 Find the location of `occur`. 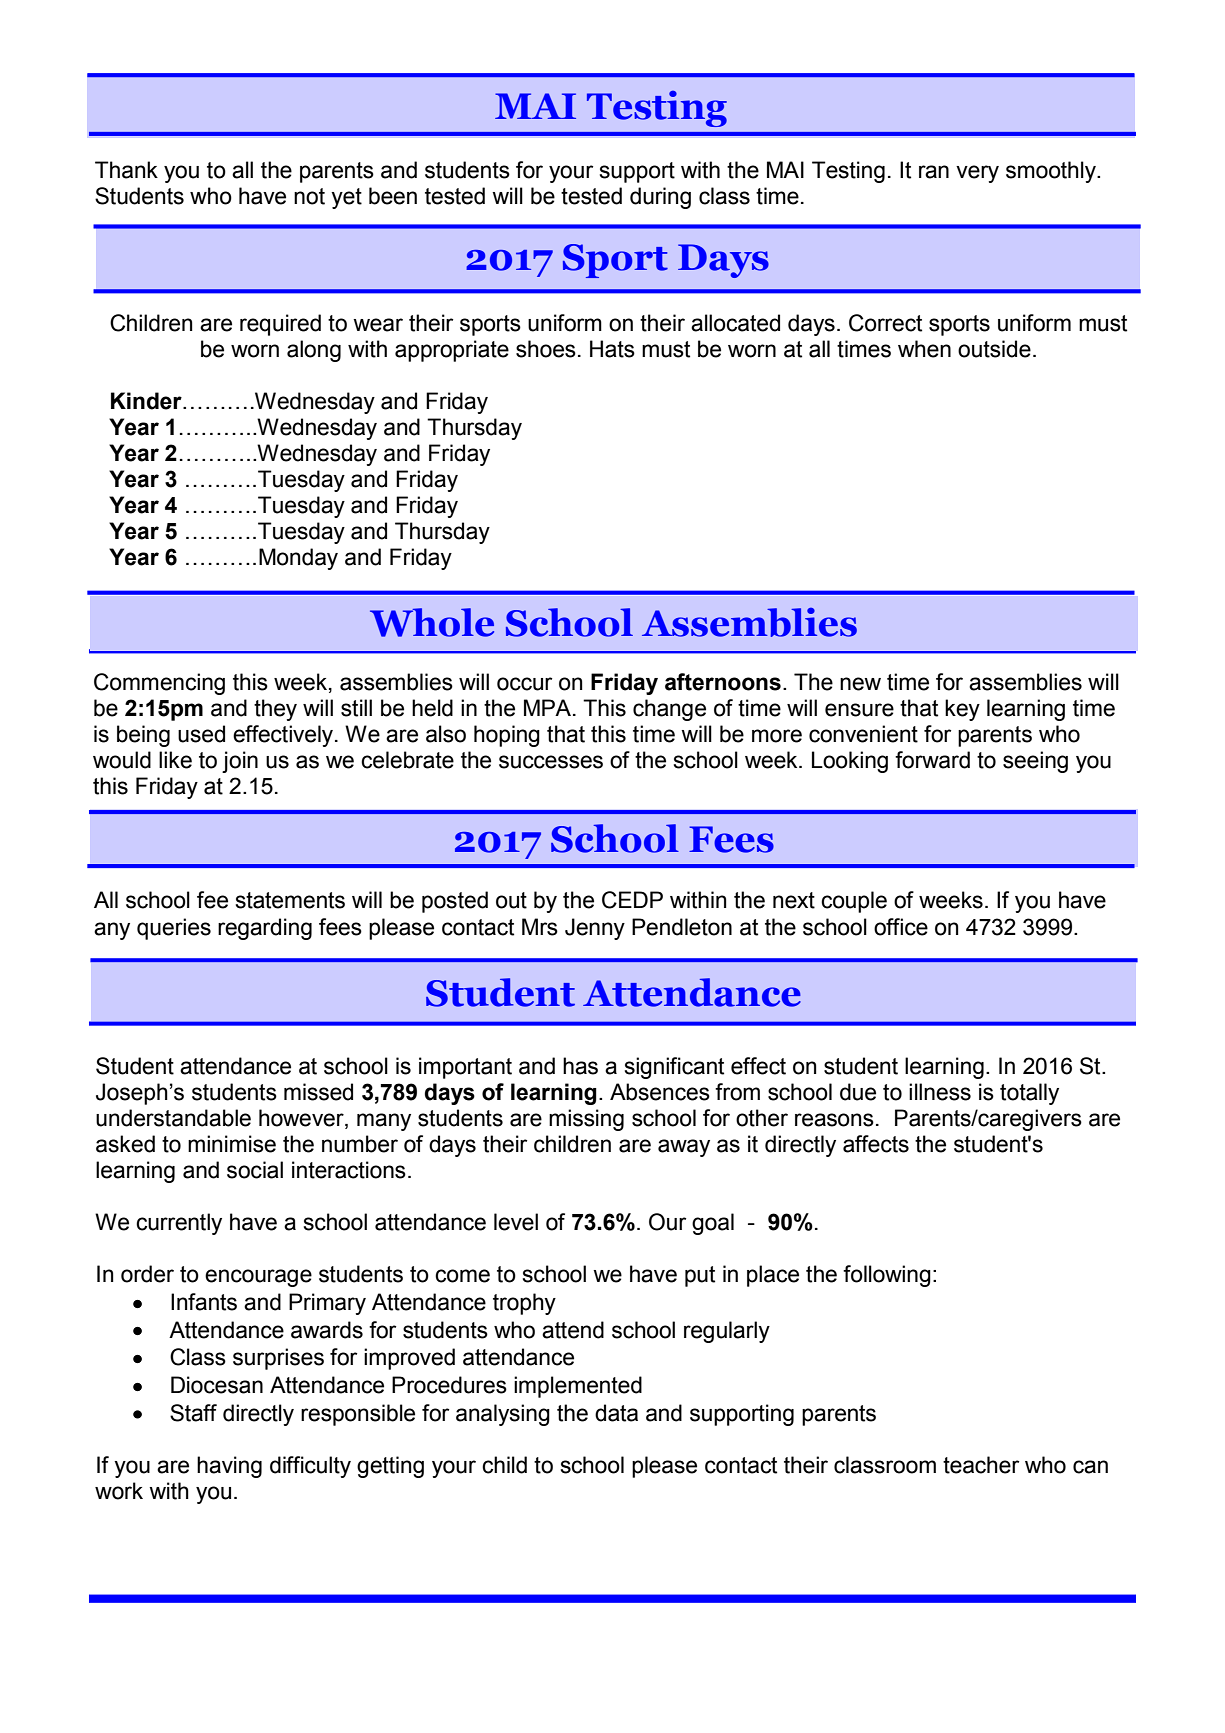

occur is located at coordinates (524, 684).
